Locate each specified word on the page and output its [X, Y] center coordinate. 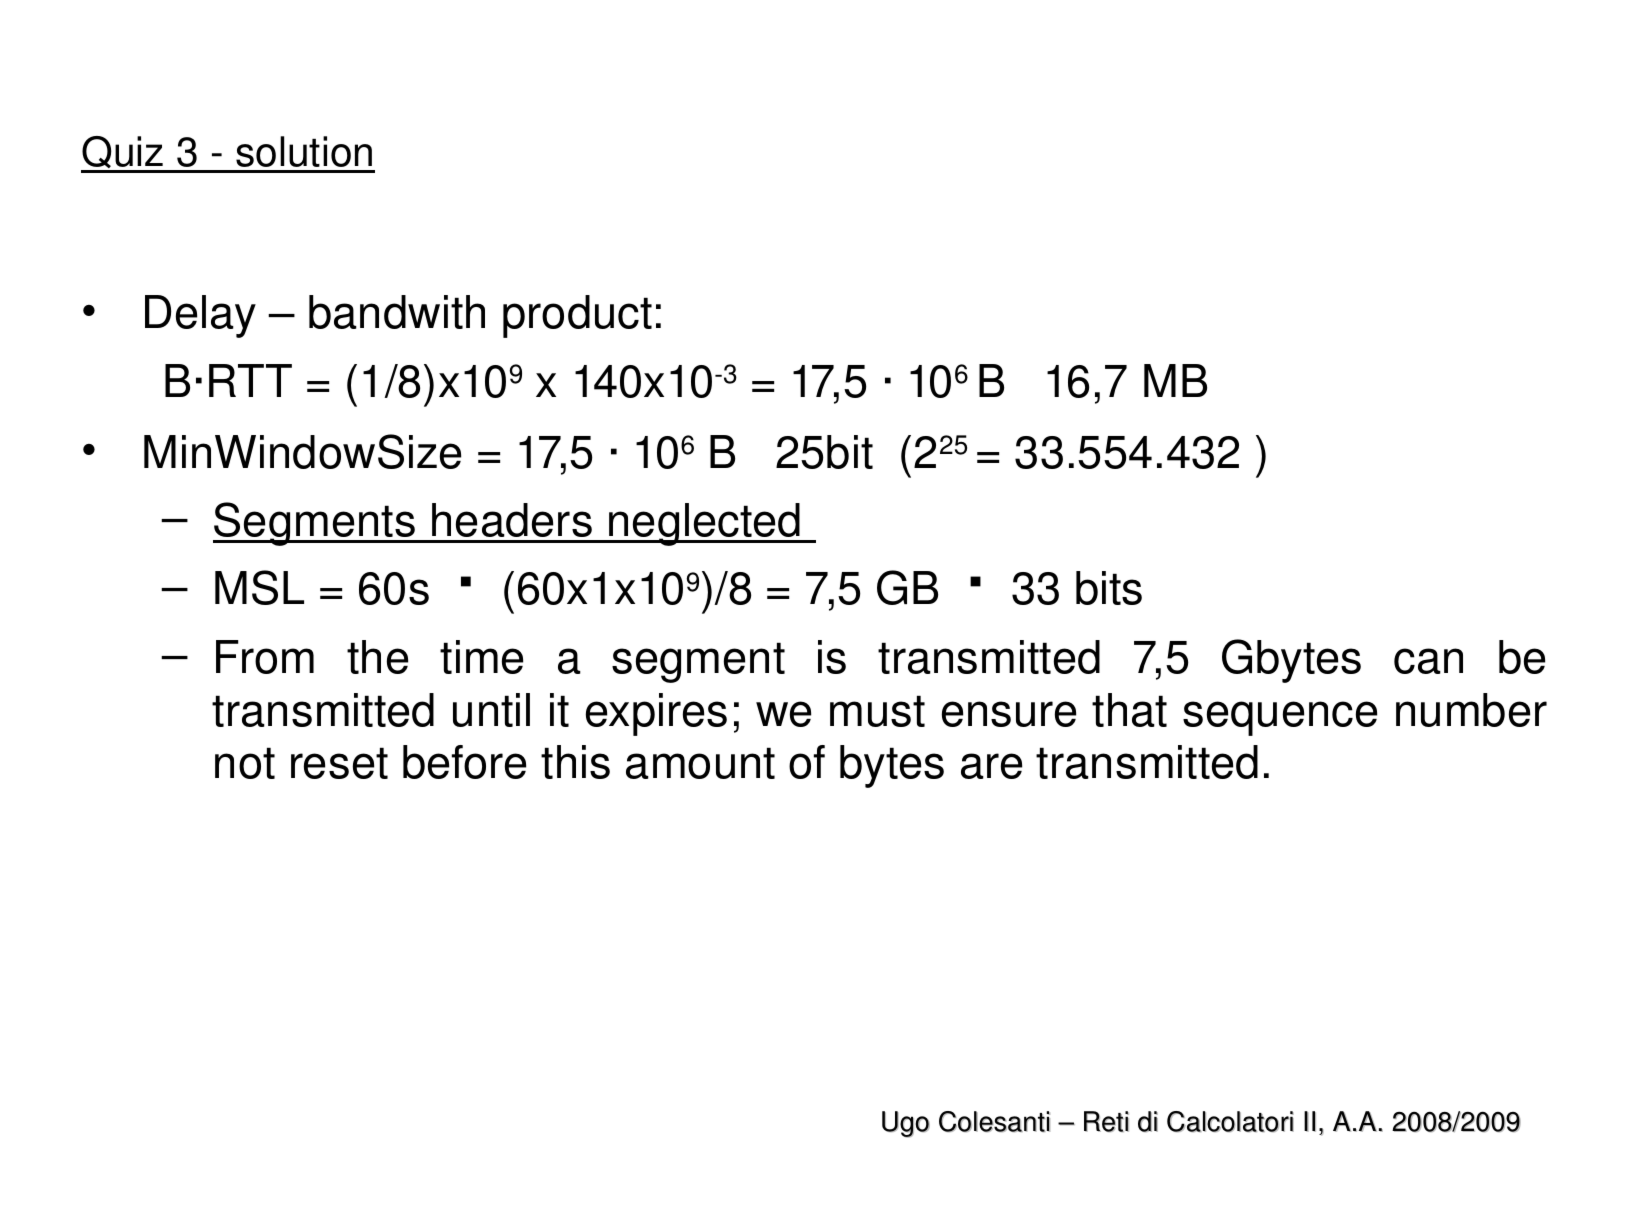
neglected [705, 524]
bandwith [397, 312]
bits [1109, 588]
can [1428, 661]
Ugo [906, 1124]
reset [339, 763]
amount [700, 763]
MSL [259, 587]
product [577, 316]
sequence [1280, 718]
